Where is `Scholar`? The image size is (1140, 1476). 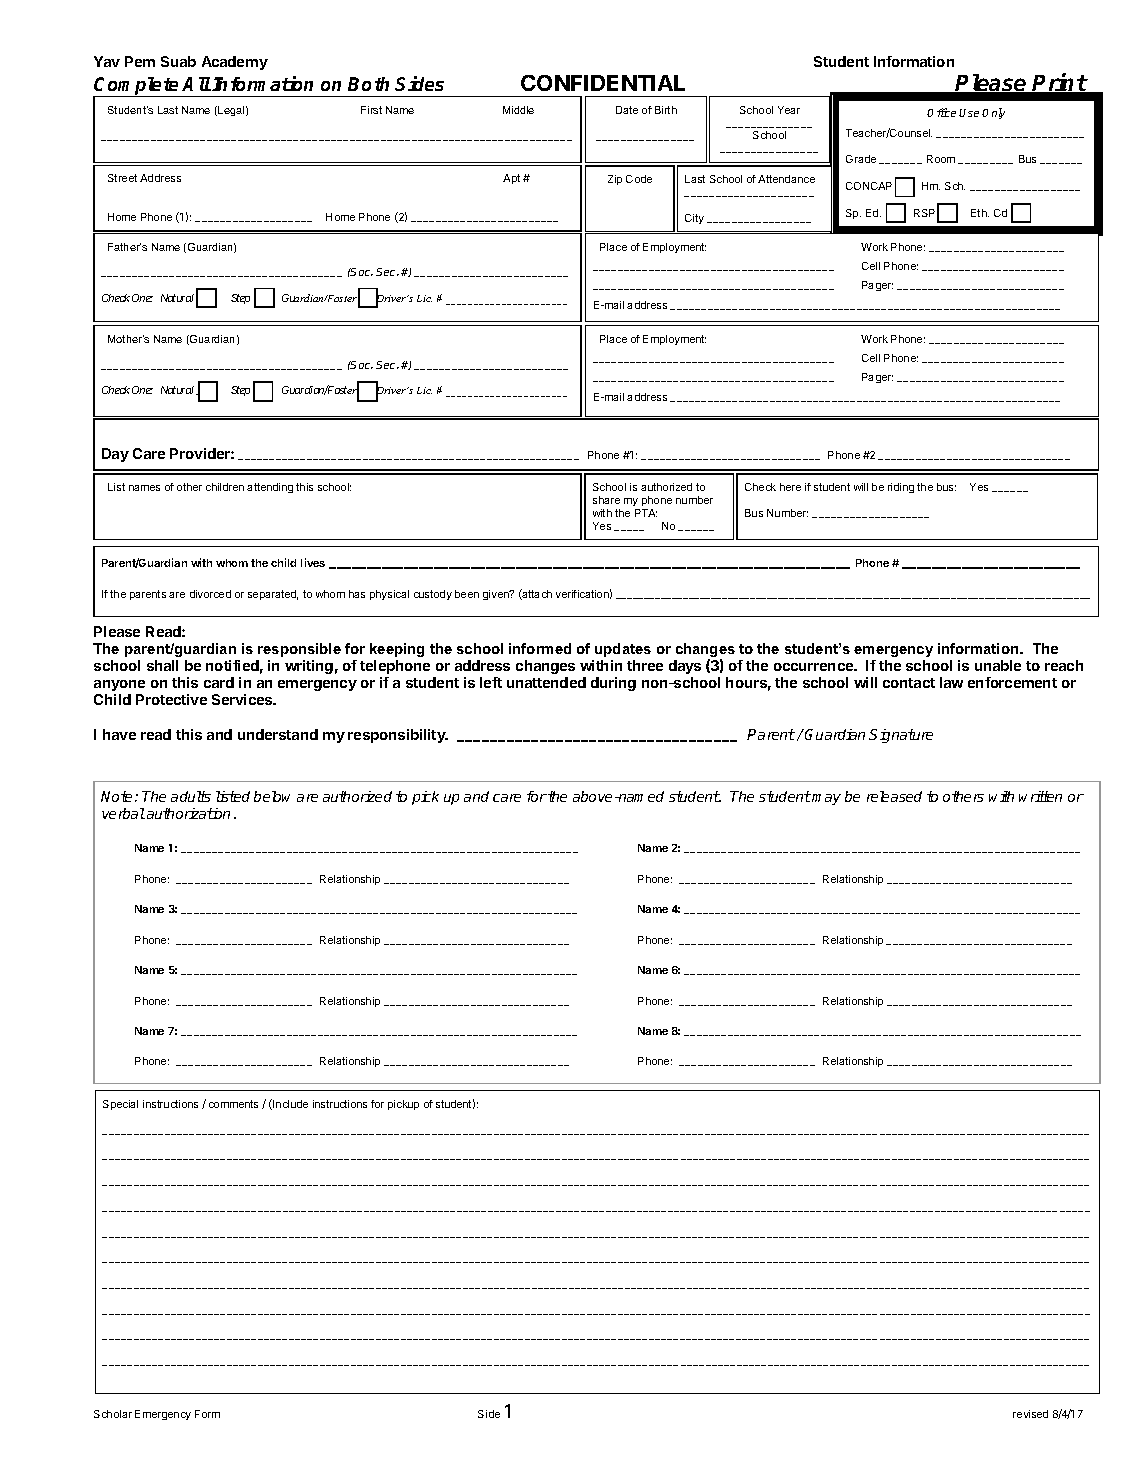
Scholar is located at coordinates (113, 1414).
